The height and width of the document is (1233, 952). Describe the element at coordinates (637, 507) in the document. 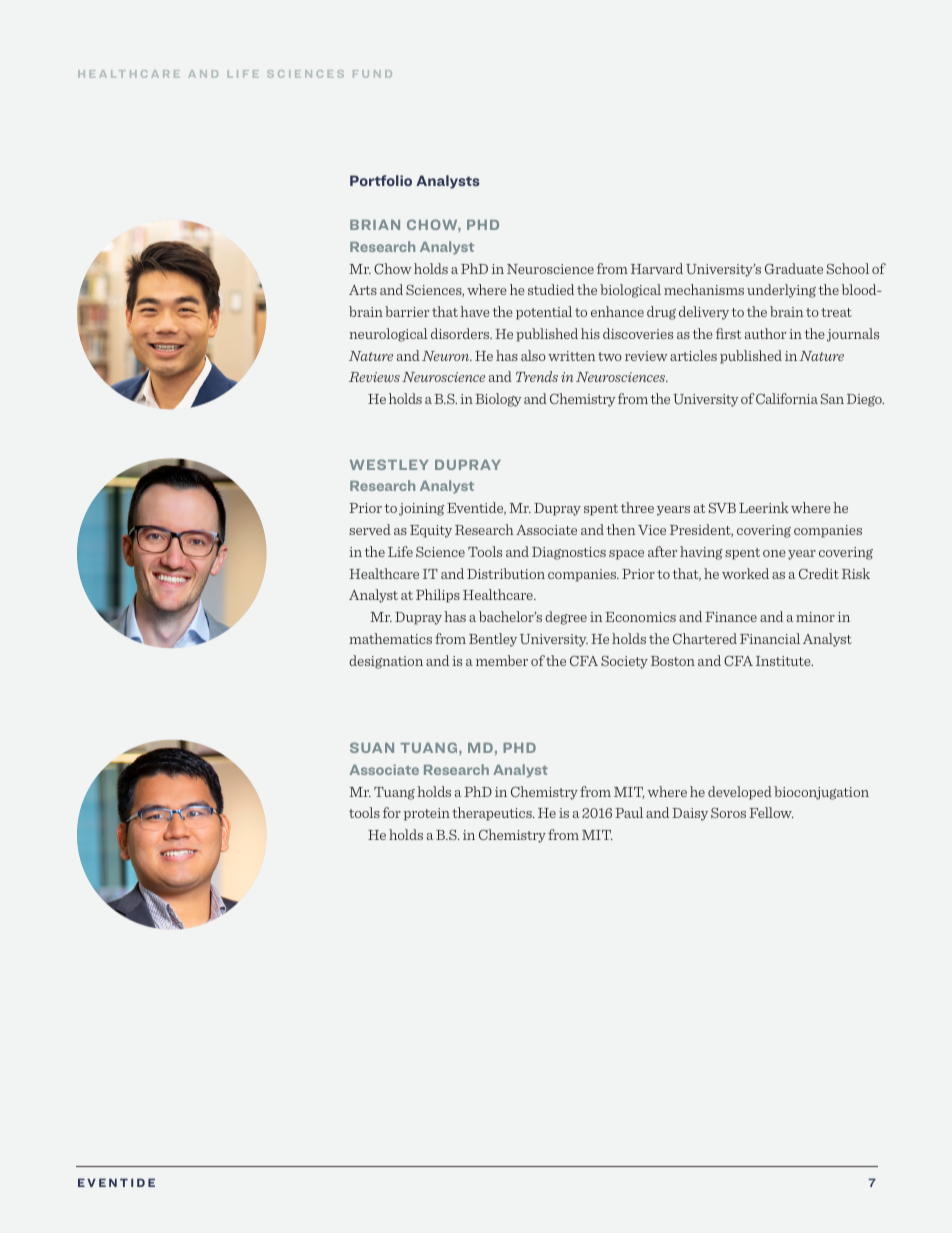

I see `three` at that location.
